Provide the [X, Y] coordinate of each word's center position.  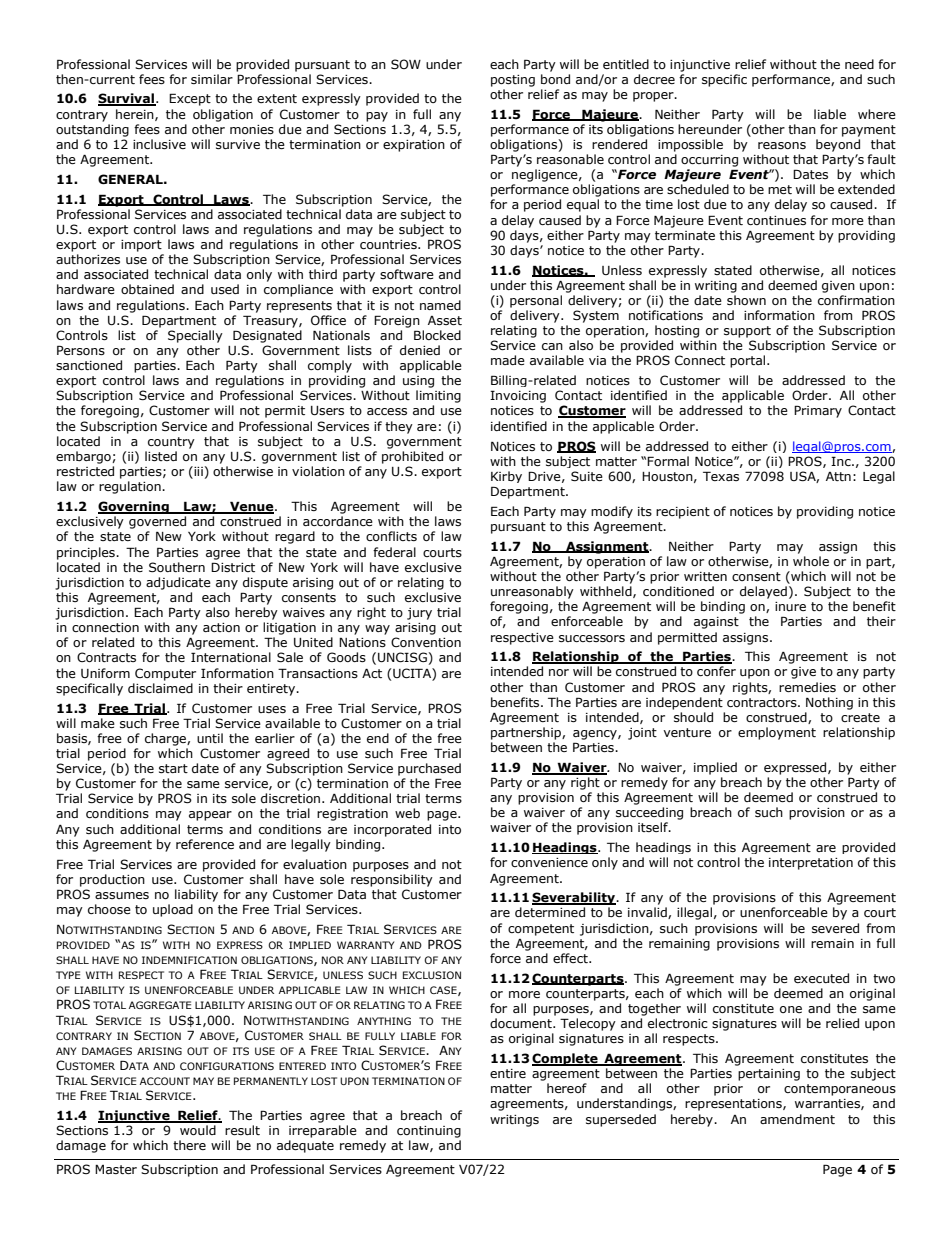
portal [749, 361]
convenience [549, 862]
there [189, 1145]
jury [419, 614]
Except [190, 99]
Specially [195, 336]
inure [790, 606]
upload [173, 910]
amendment [797, 1119]
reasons [782, 145]
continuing [429, 1132]
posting [513, 81]
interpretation [811, 864]
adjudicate [178, 583]
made [508, 360]
